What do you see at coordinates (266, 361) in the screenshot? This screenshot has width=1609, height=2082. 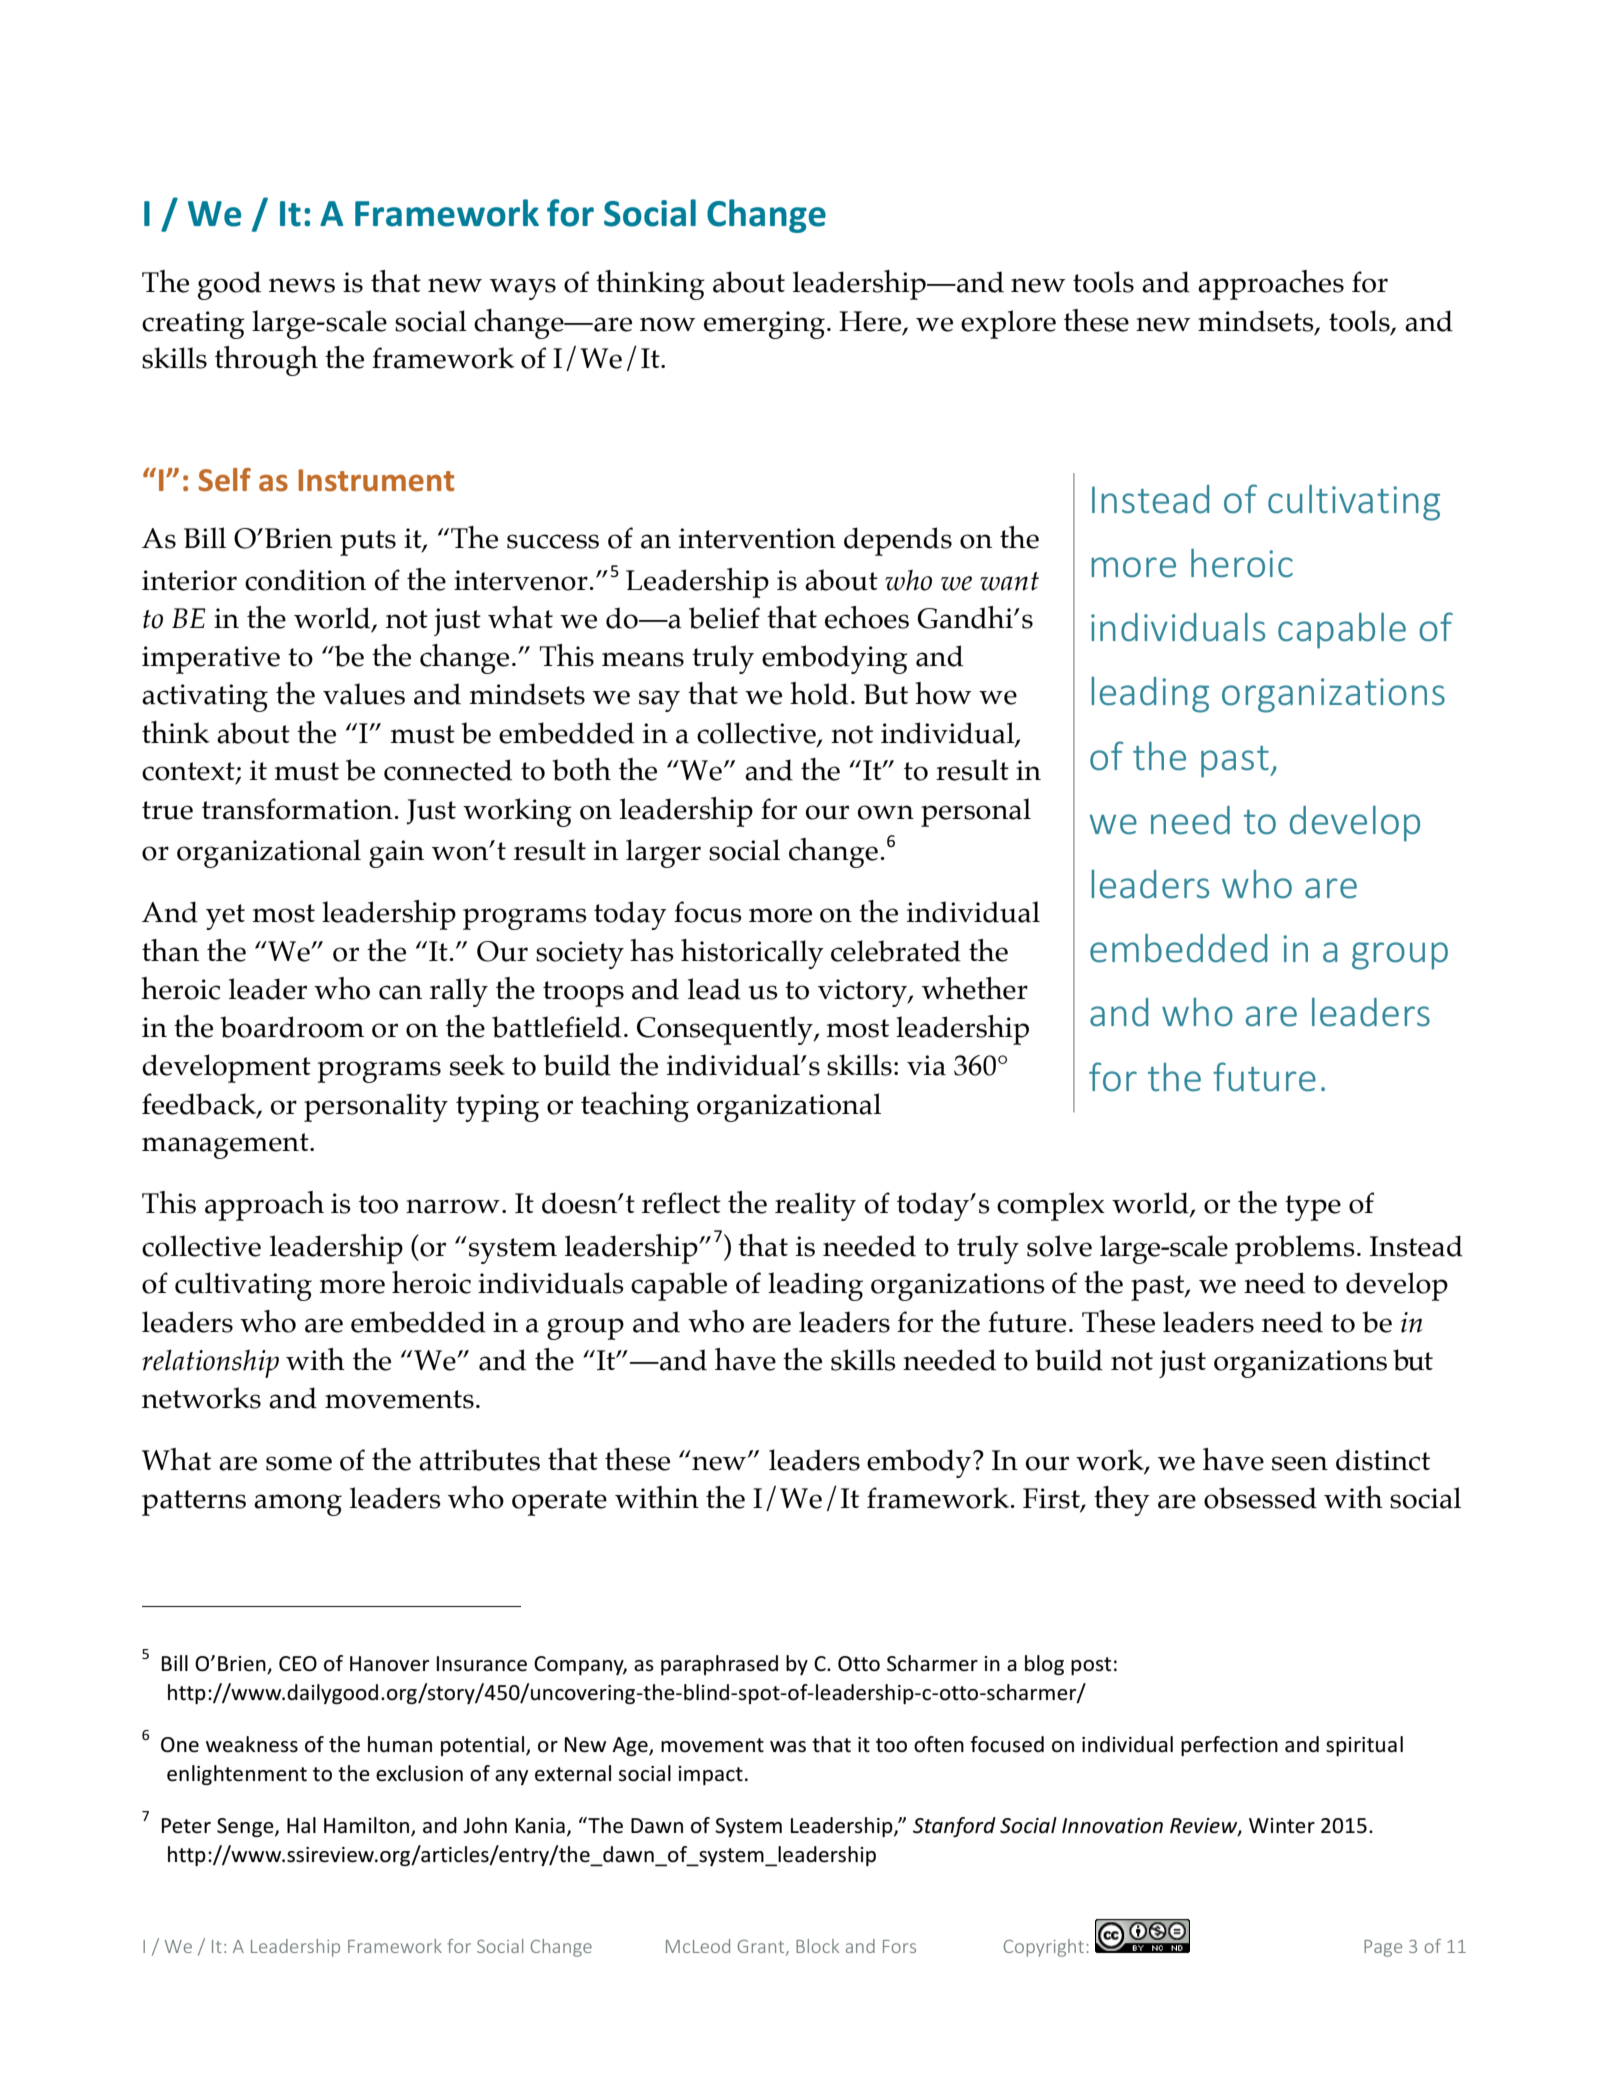 I see `through` at bounding box center [266, 361].
